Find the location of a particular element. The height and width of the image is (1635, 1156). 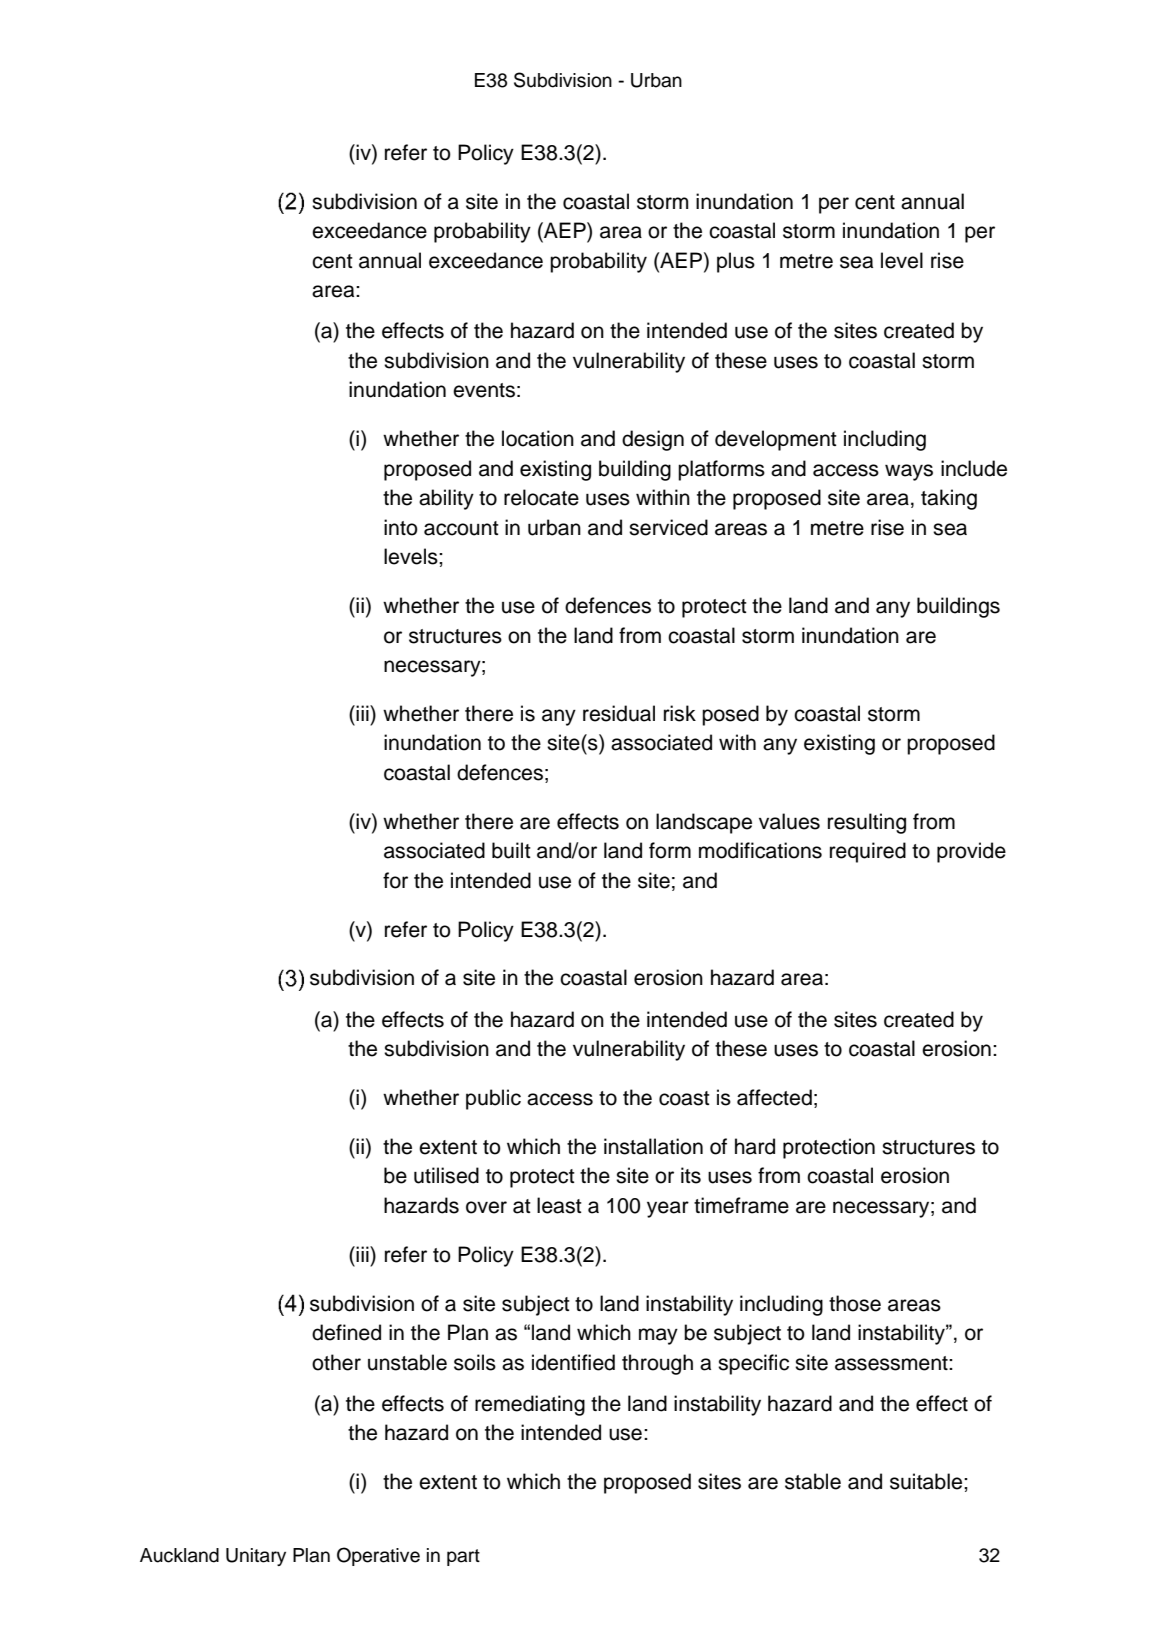

required is located at coordinates (868, 852).
